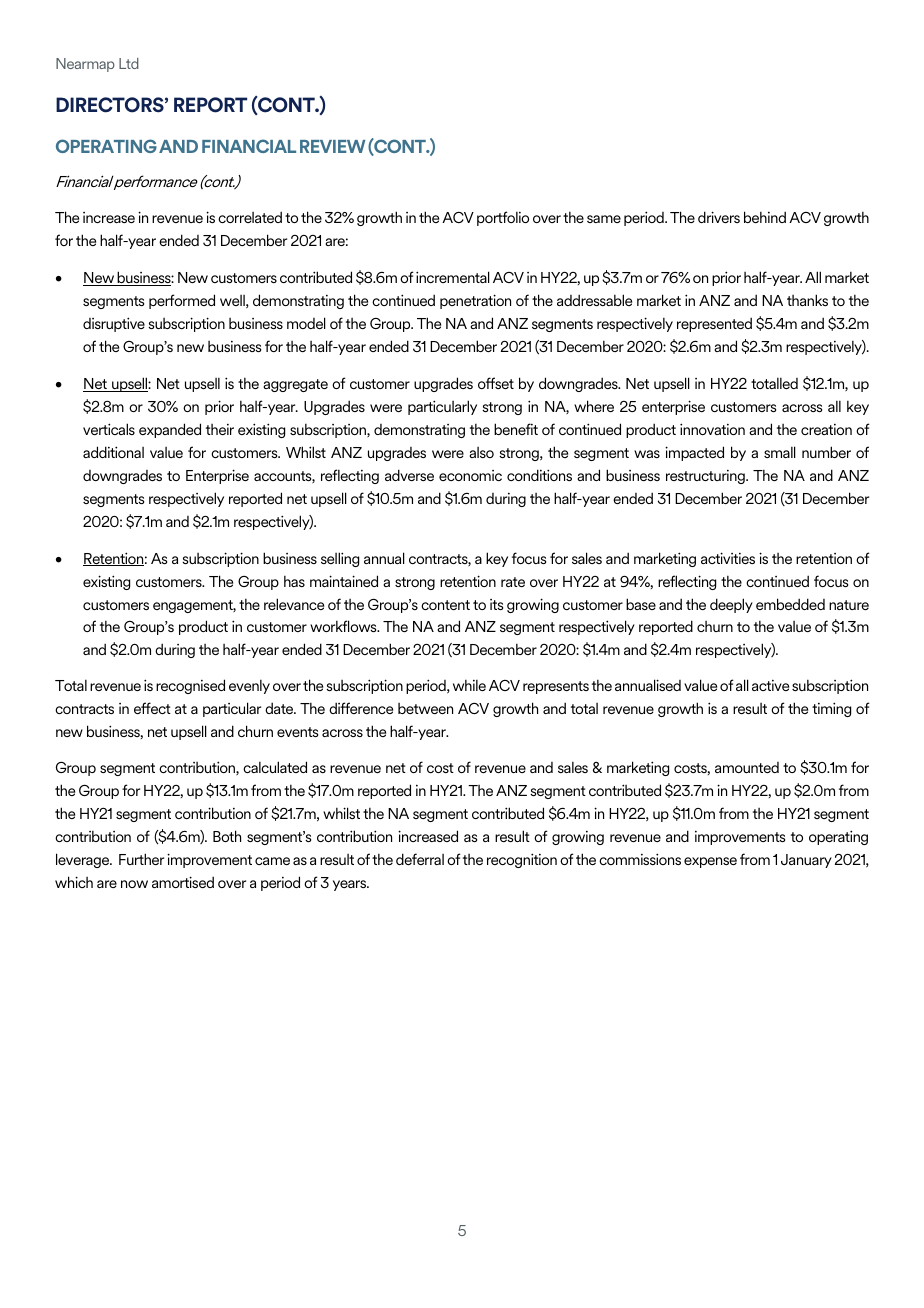 The image size is (924, 1308). Describe the element at coordinates (470, 475) in the document. I see `economic` at that location.
